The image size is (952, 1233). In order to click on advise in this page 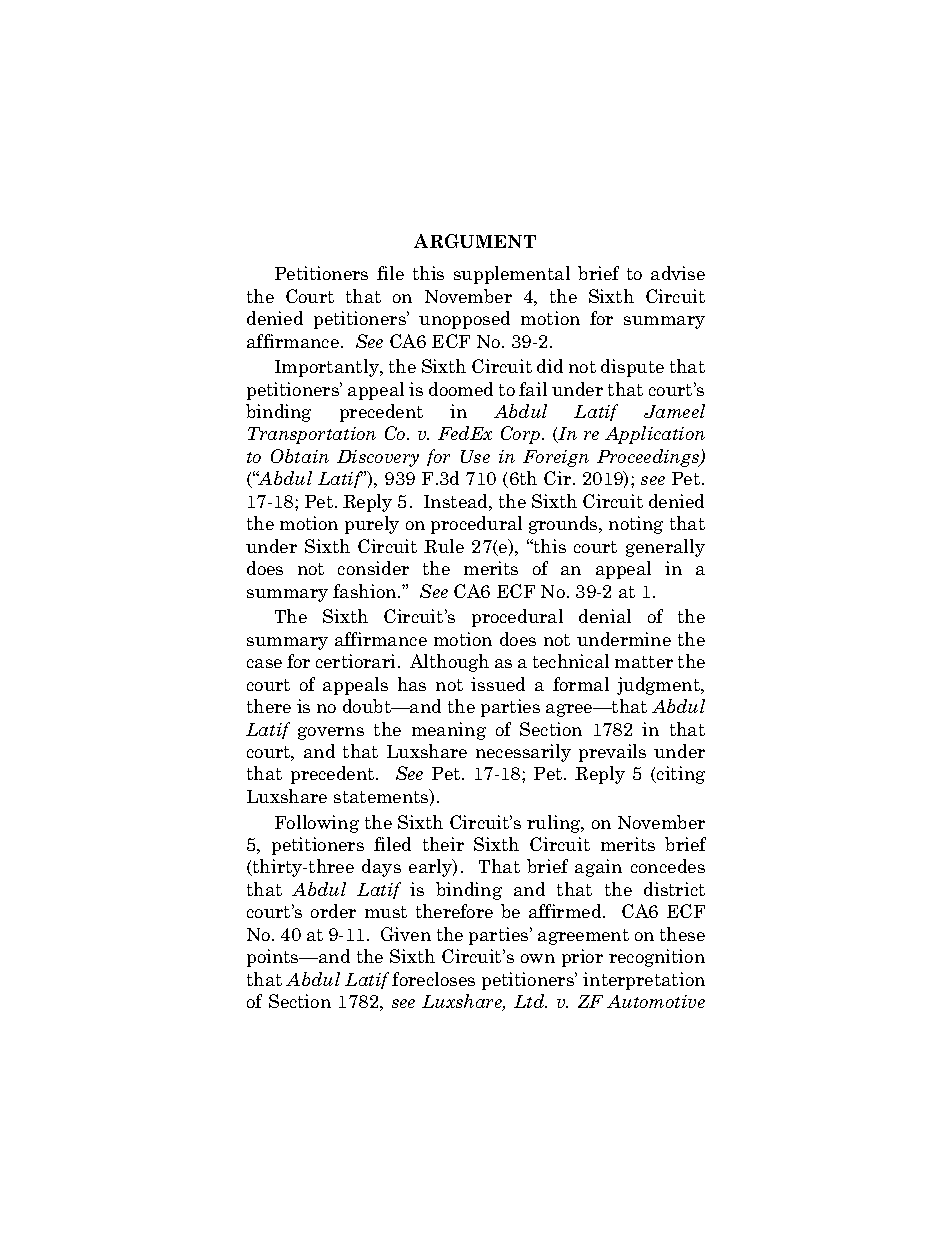, I will do `click(678, 273)`.
